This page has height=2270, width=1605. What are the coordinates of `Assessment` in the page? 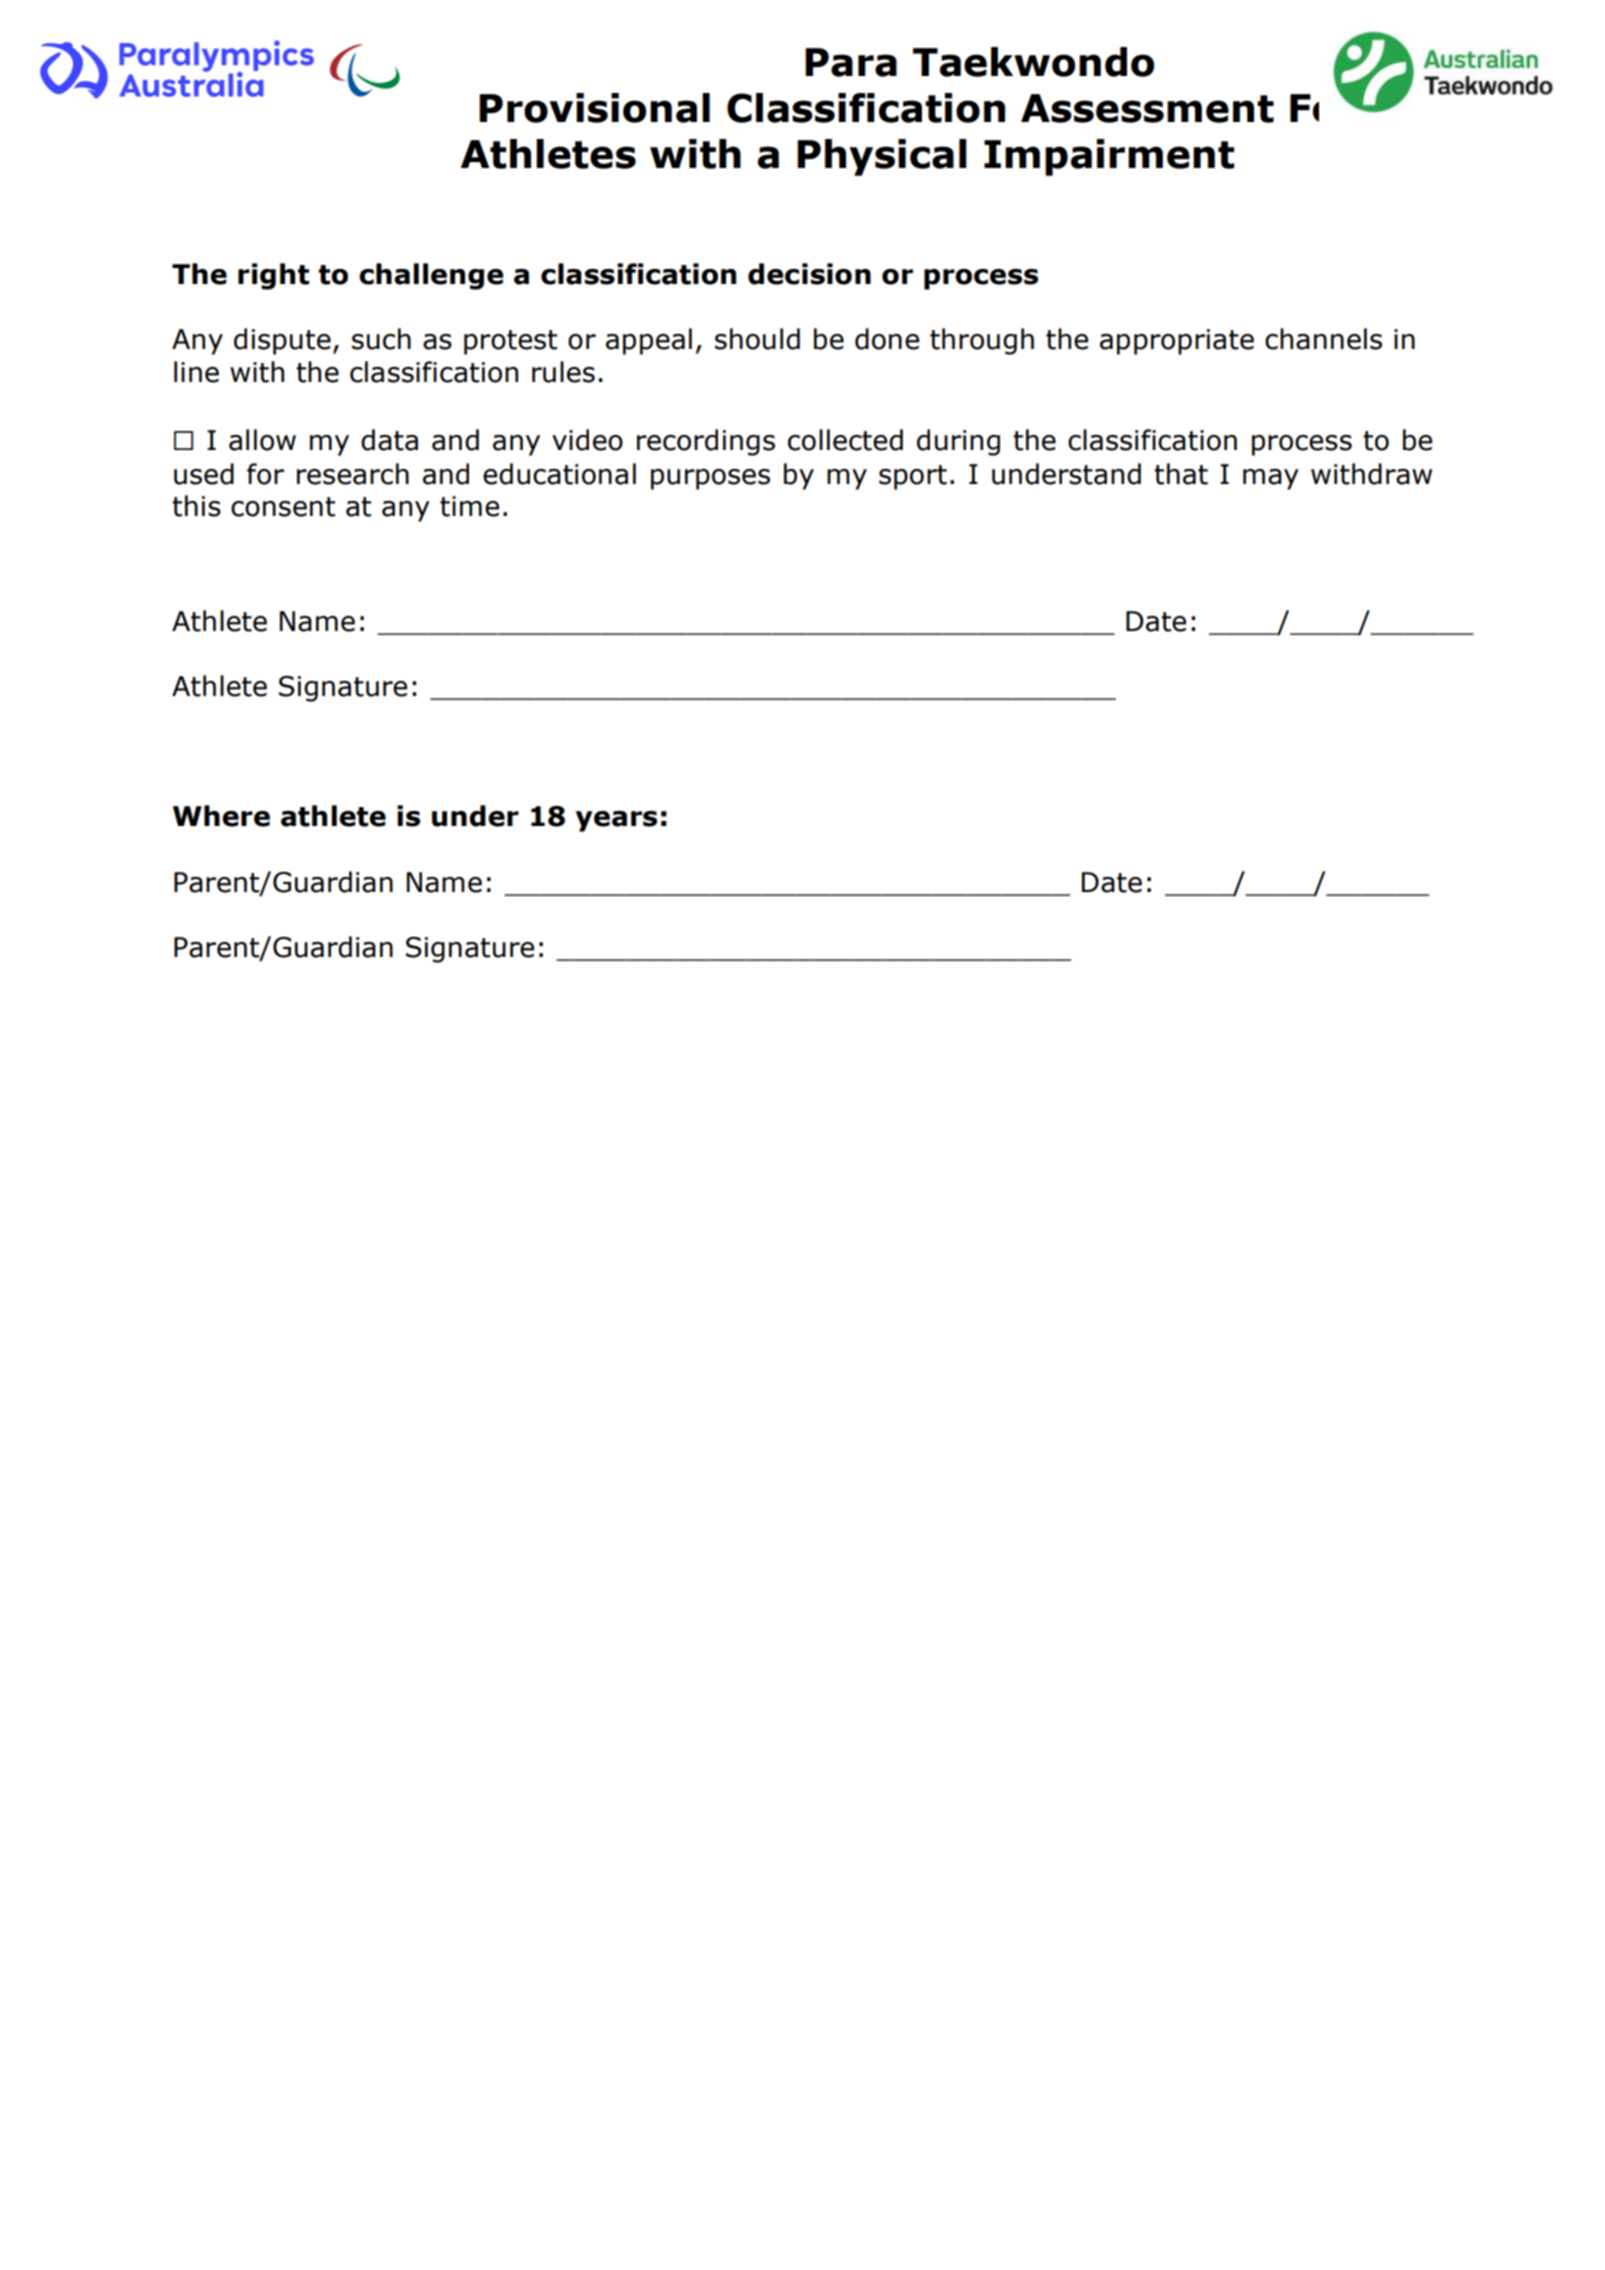 It's located at (1147, 108).
